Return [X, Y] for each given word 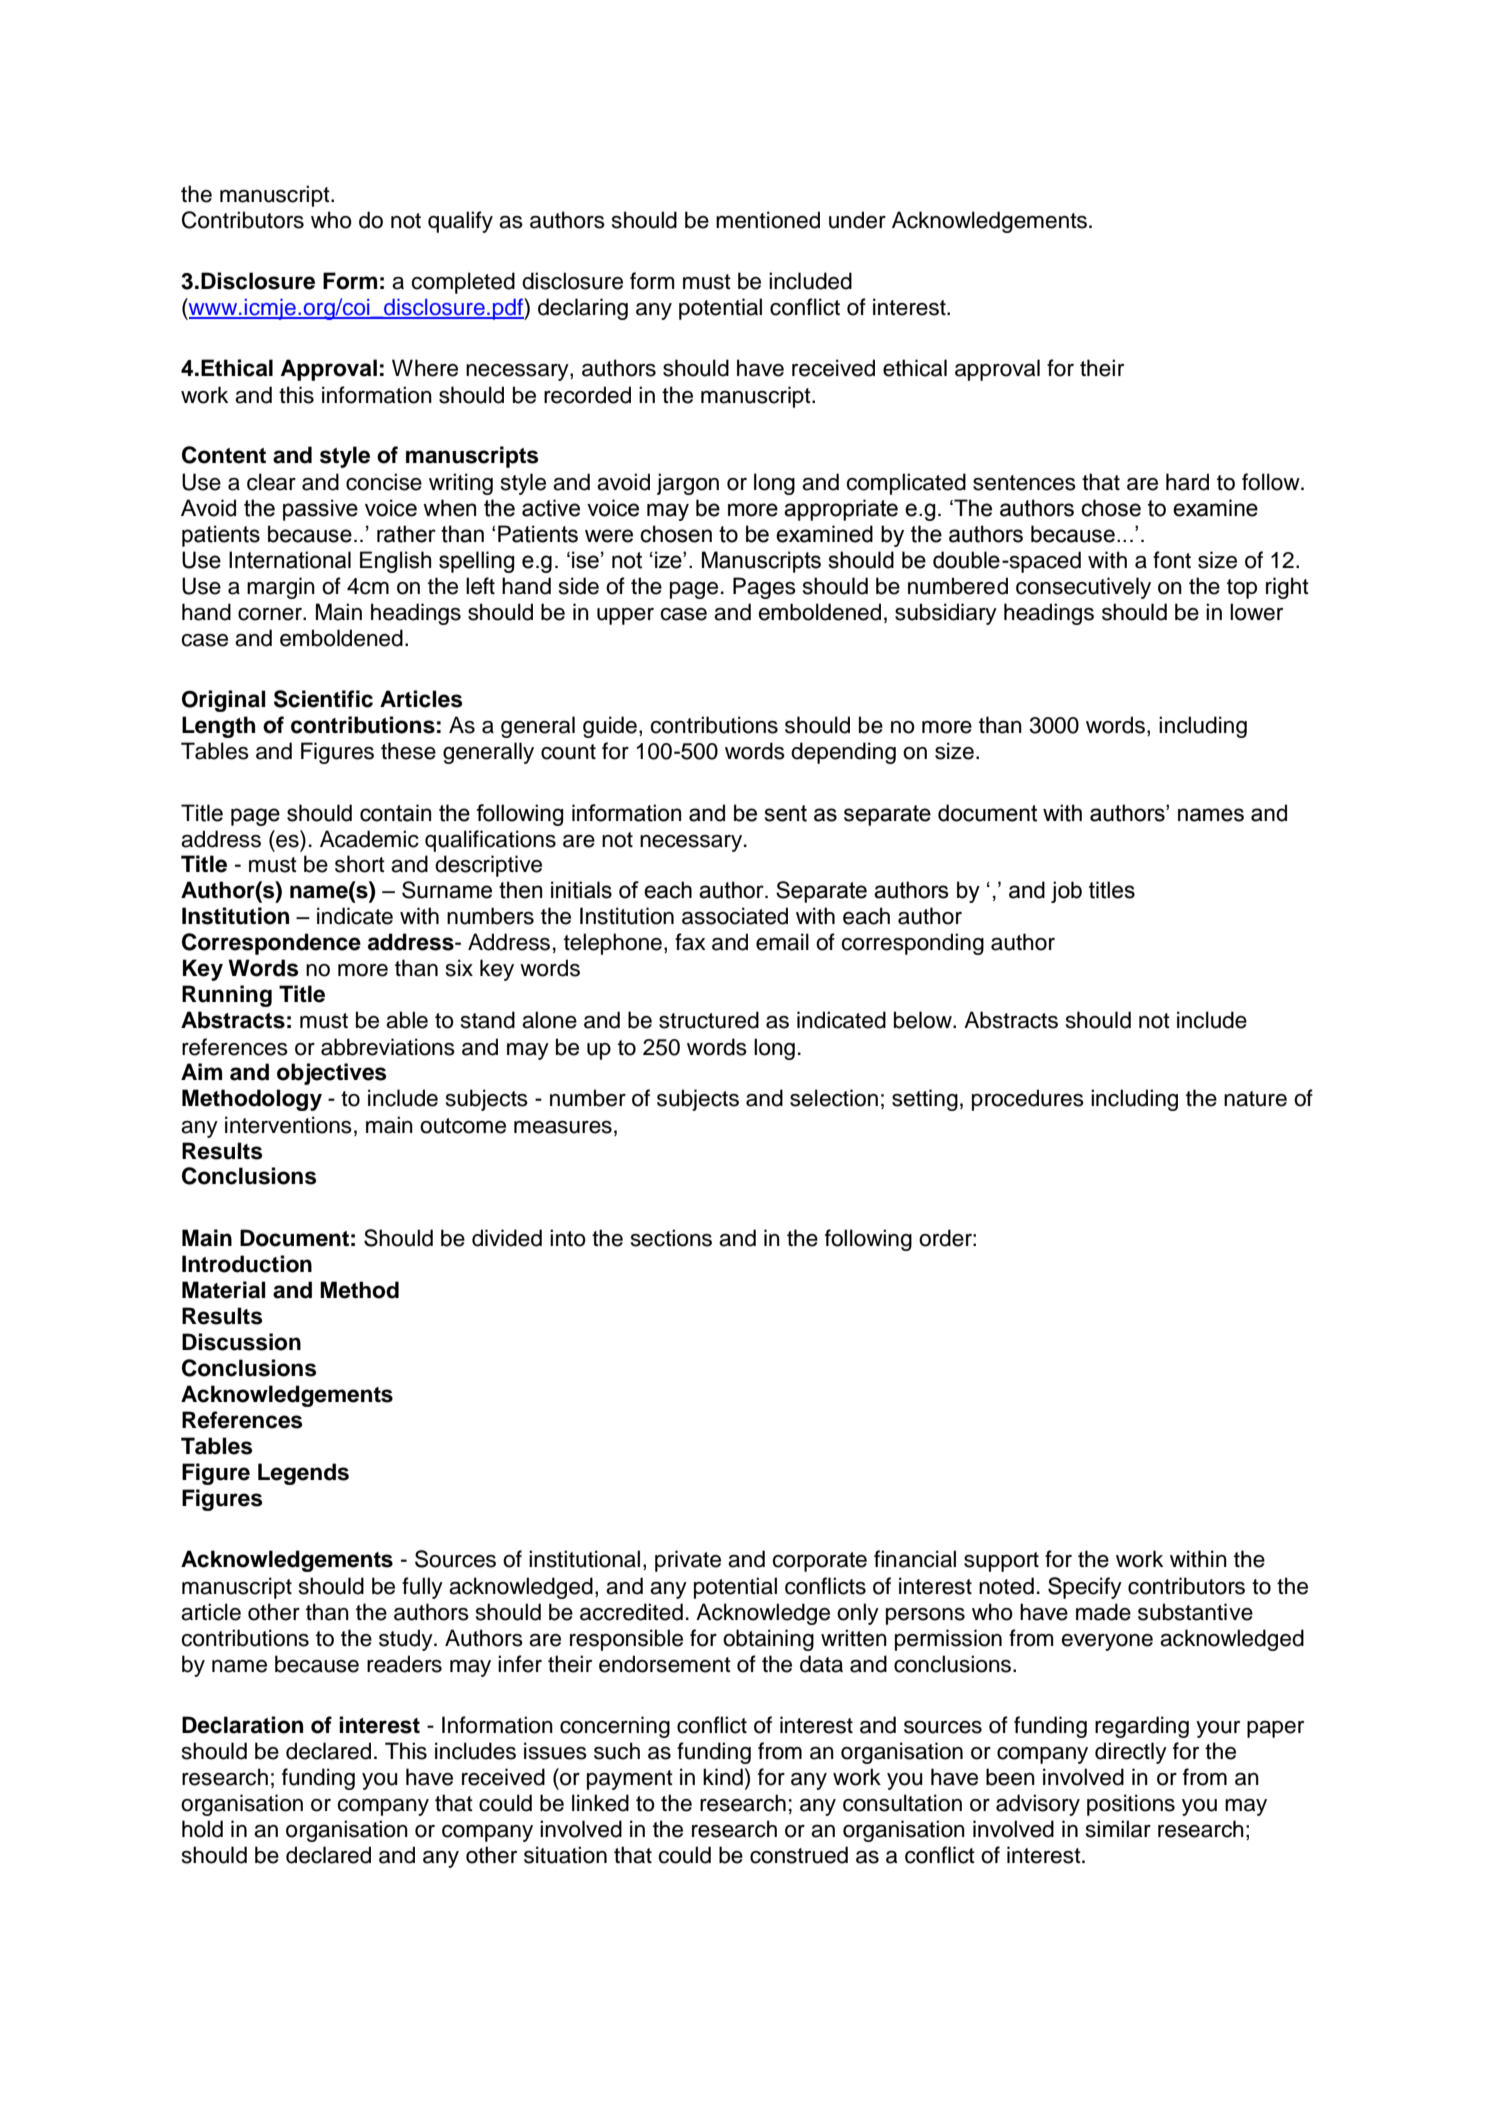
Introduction [247, 1264]
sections [671, 1238]
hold [202, 1829]
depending [843, 753]
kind [723, 1777]
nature [1255, 1099]
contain [395, 813]
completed [463, 283]
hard [1187, 482]
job [1066, 892]
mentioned [768, 220]
